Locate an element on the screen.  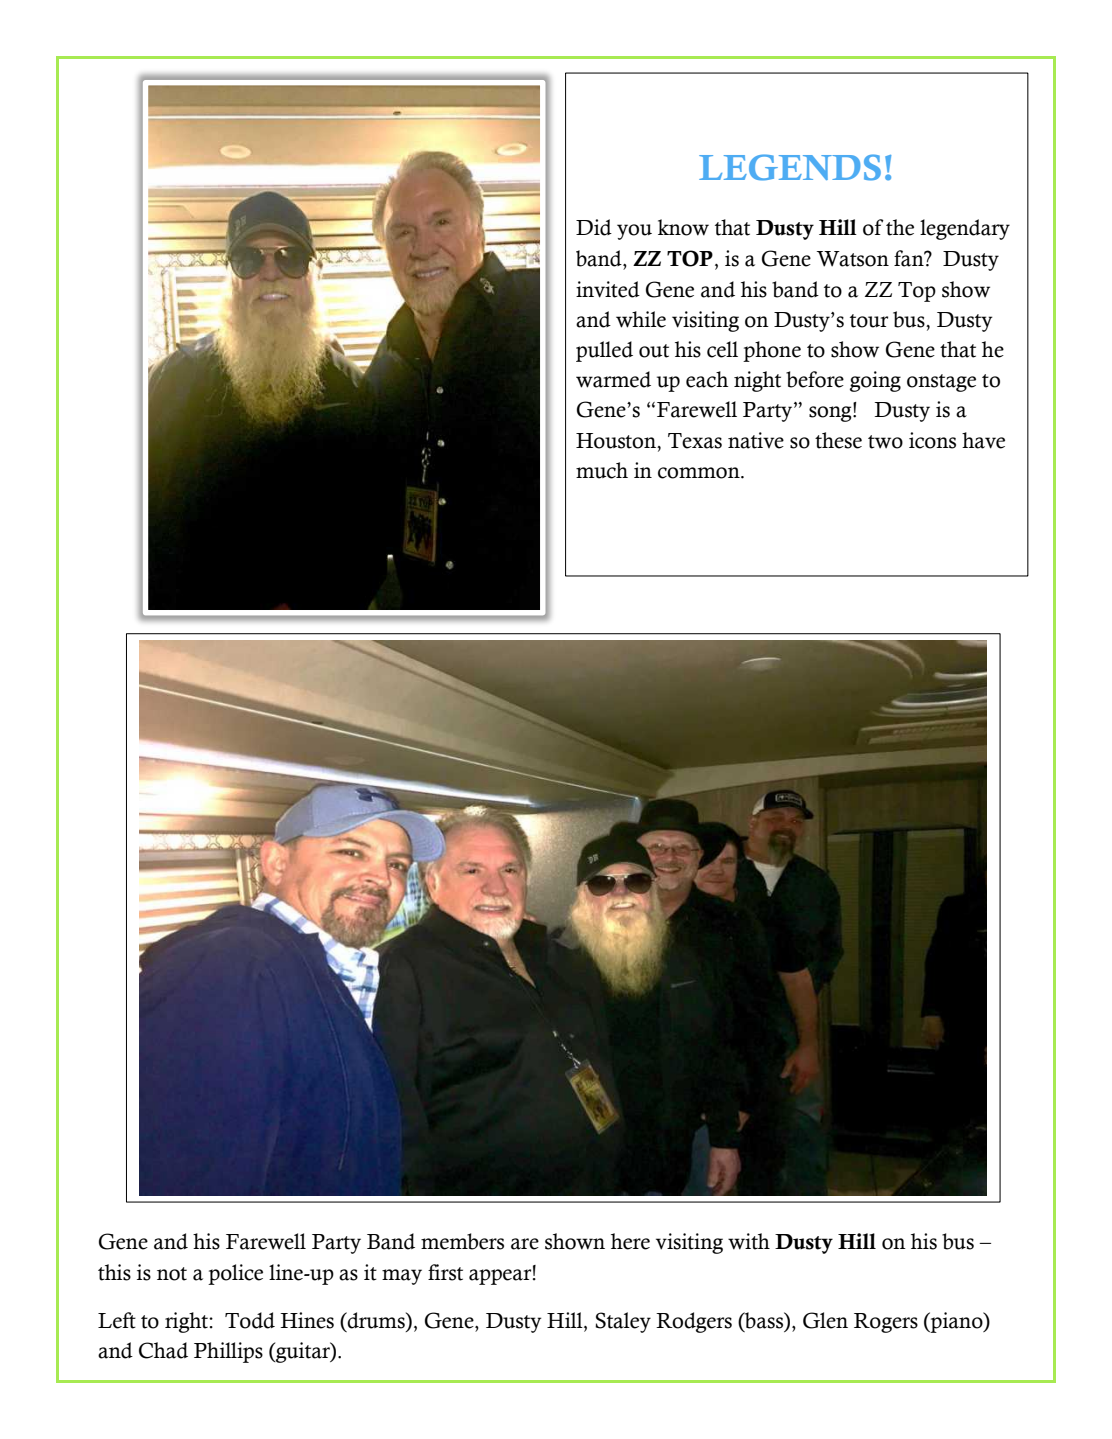
Did is located at coordinates (594, 227).
